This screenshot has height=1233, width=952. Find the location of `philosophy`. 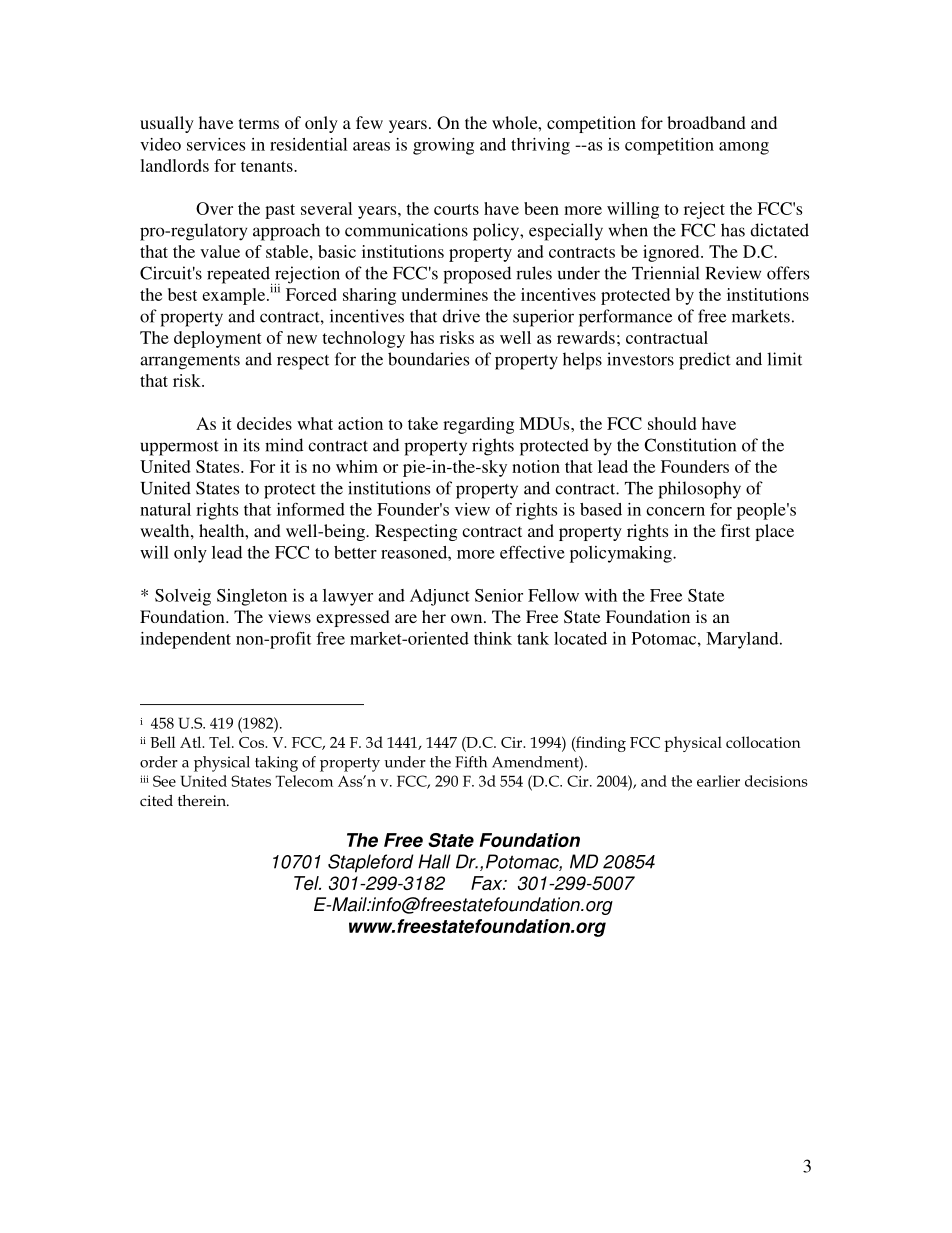

philosophy is located at coordinates (699, 490).
